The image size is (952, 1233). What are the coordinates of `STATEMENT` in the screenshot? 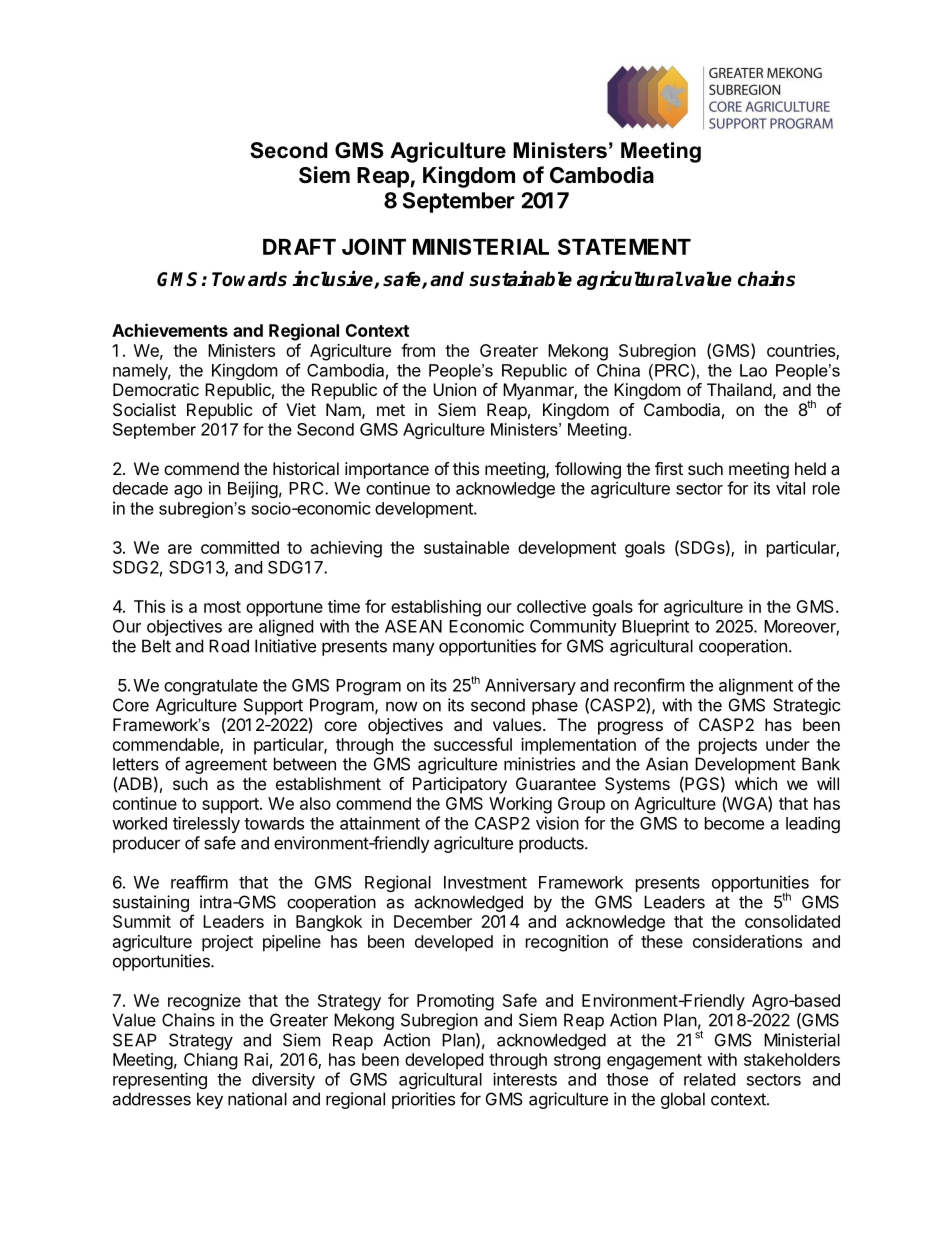 It's located at (624, 246).
